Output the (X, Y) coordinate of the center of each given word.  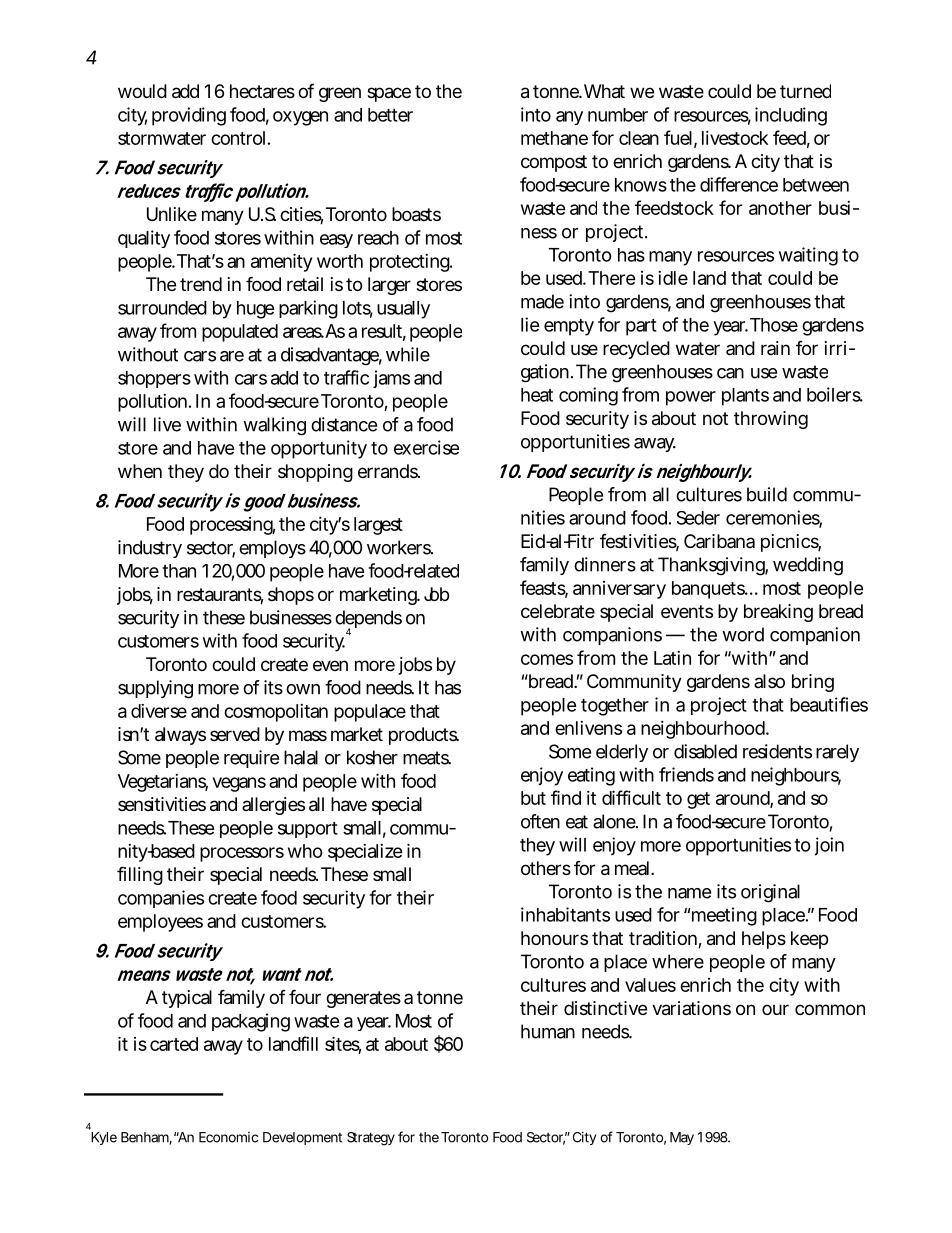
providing (189, 116)
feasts (544, 588)
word (743, 634)
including (791, 116)
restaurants (220, 596)
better (390, 115)
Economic (228, 1137)
